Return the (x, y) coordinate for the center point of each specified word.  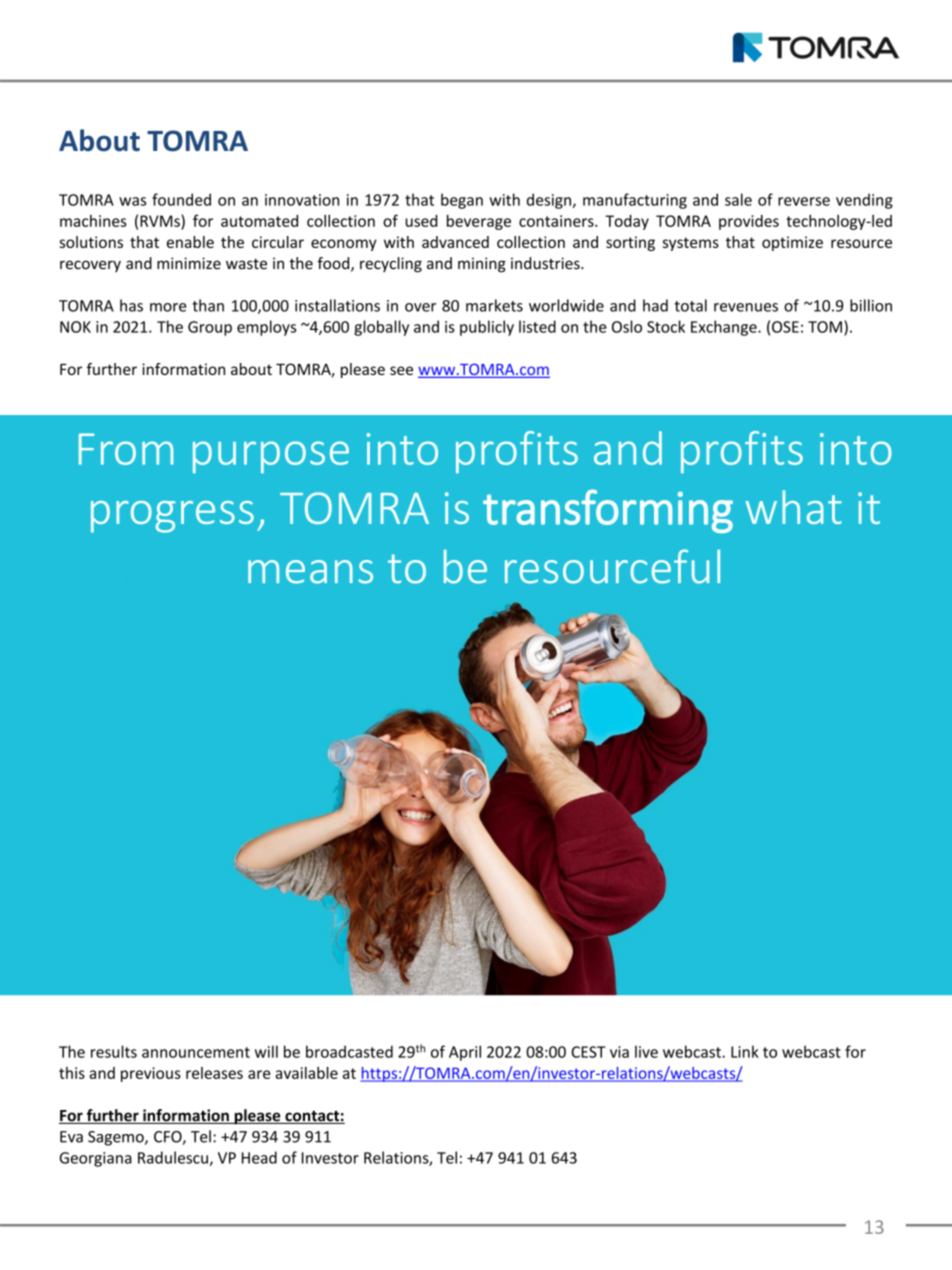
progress (172, 517)
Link (745, 1051)
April (465, 1053)
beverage (479, 222)
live (646, 1051)
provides (749, 222)
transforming (608, 511)
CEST (588, 1052)
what (794, 507)
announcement (196, 1052)
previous (151, 1074)
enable (190, 242)
